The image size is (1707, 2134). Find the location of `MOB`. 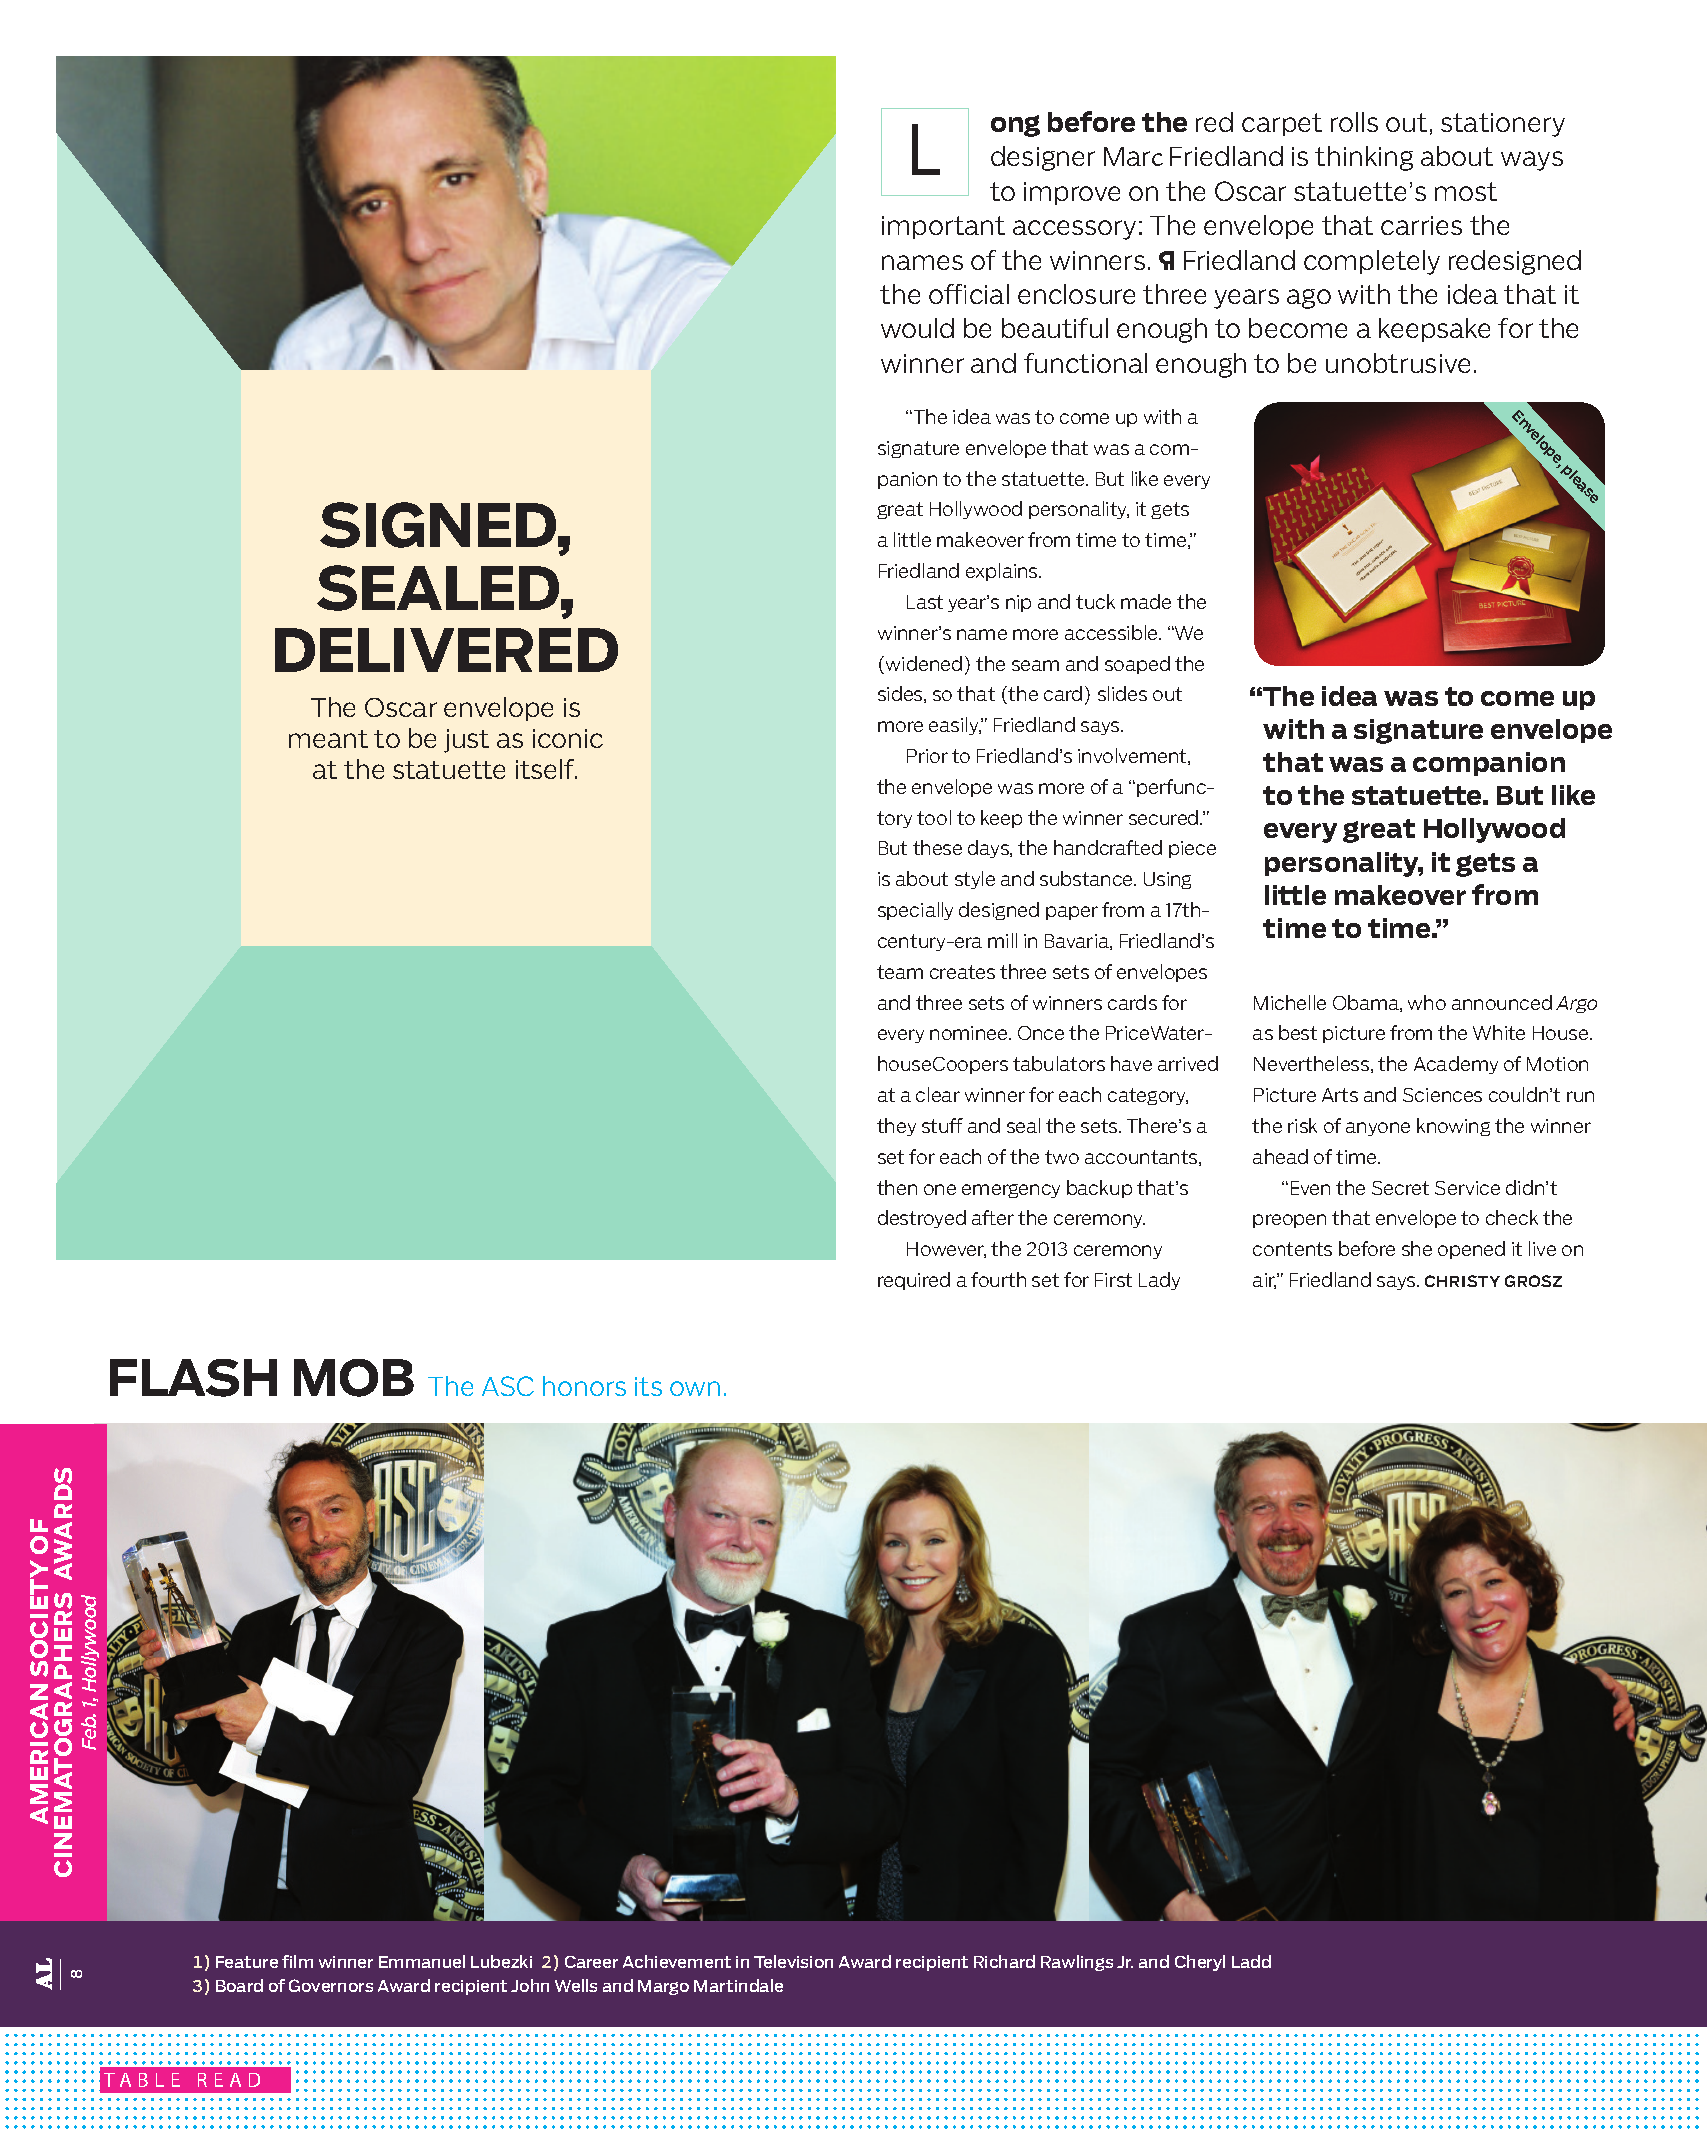

MOB is located at coordinates (354, 1378).
